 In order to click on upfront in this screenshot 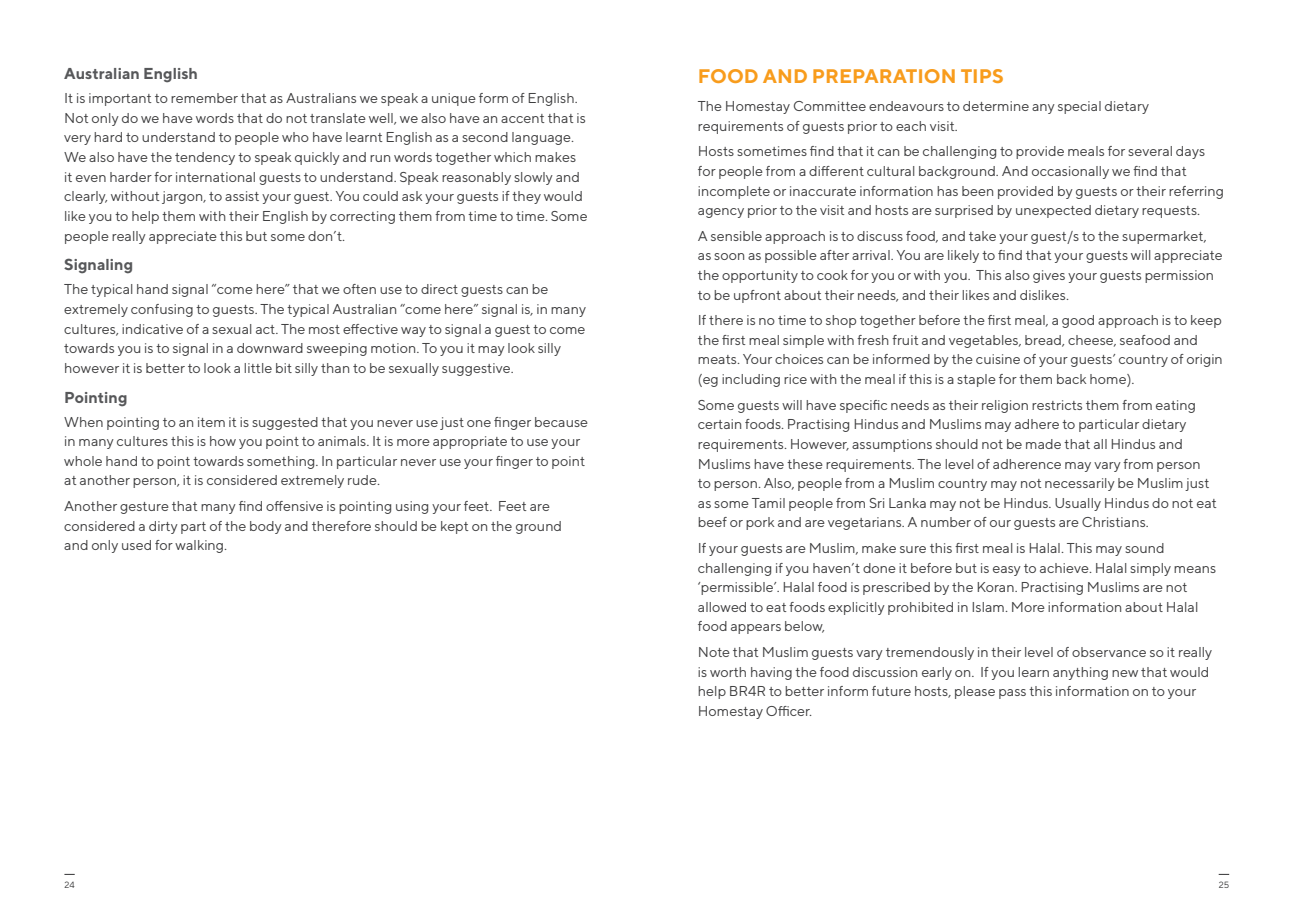, I will do `click(757, 296)`.
